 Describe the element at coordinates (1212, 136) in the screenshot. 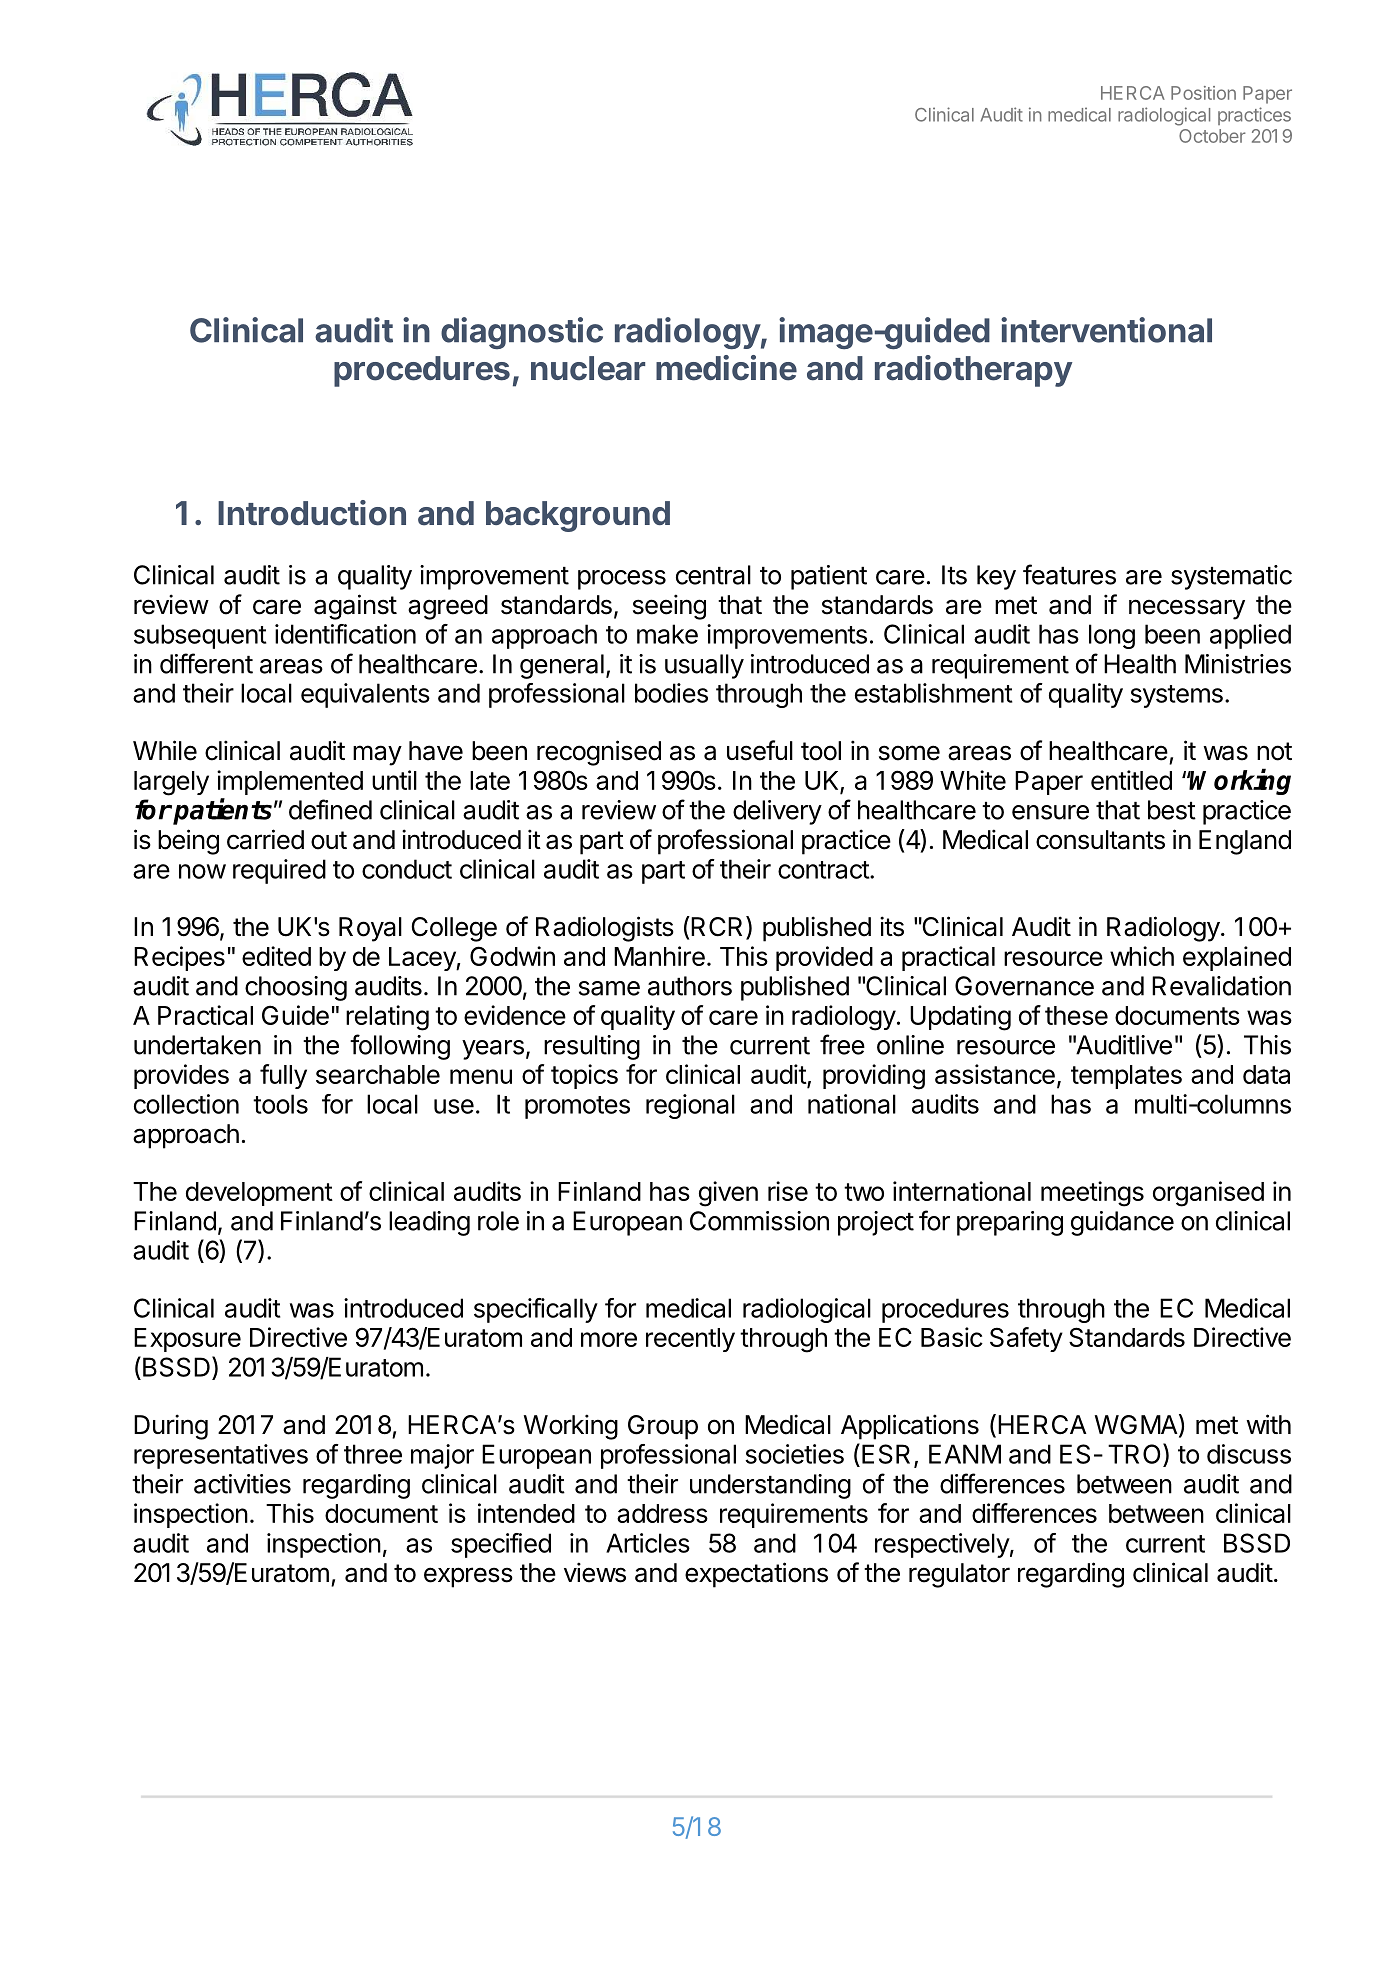

I see `October` at that location.
